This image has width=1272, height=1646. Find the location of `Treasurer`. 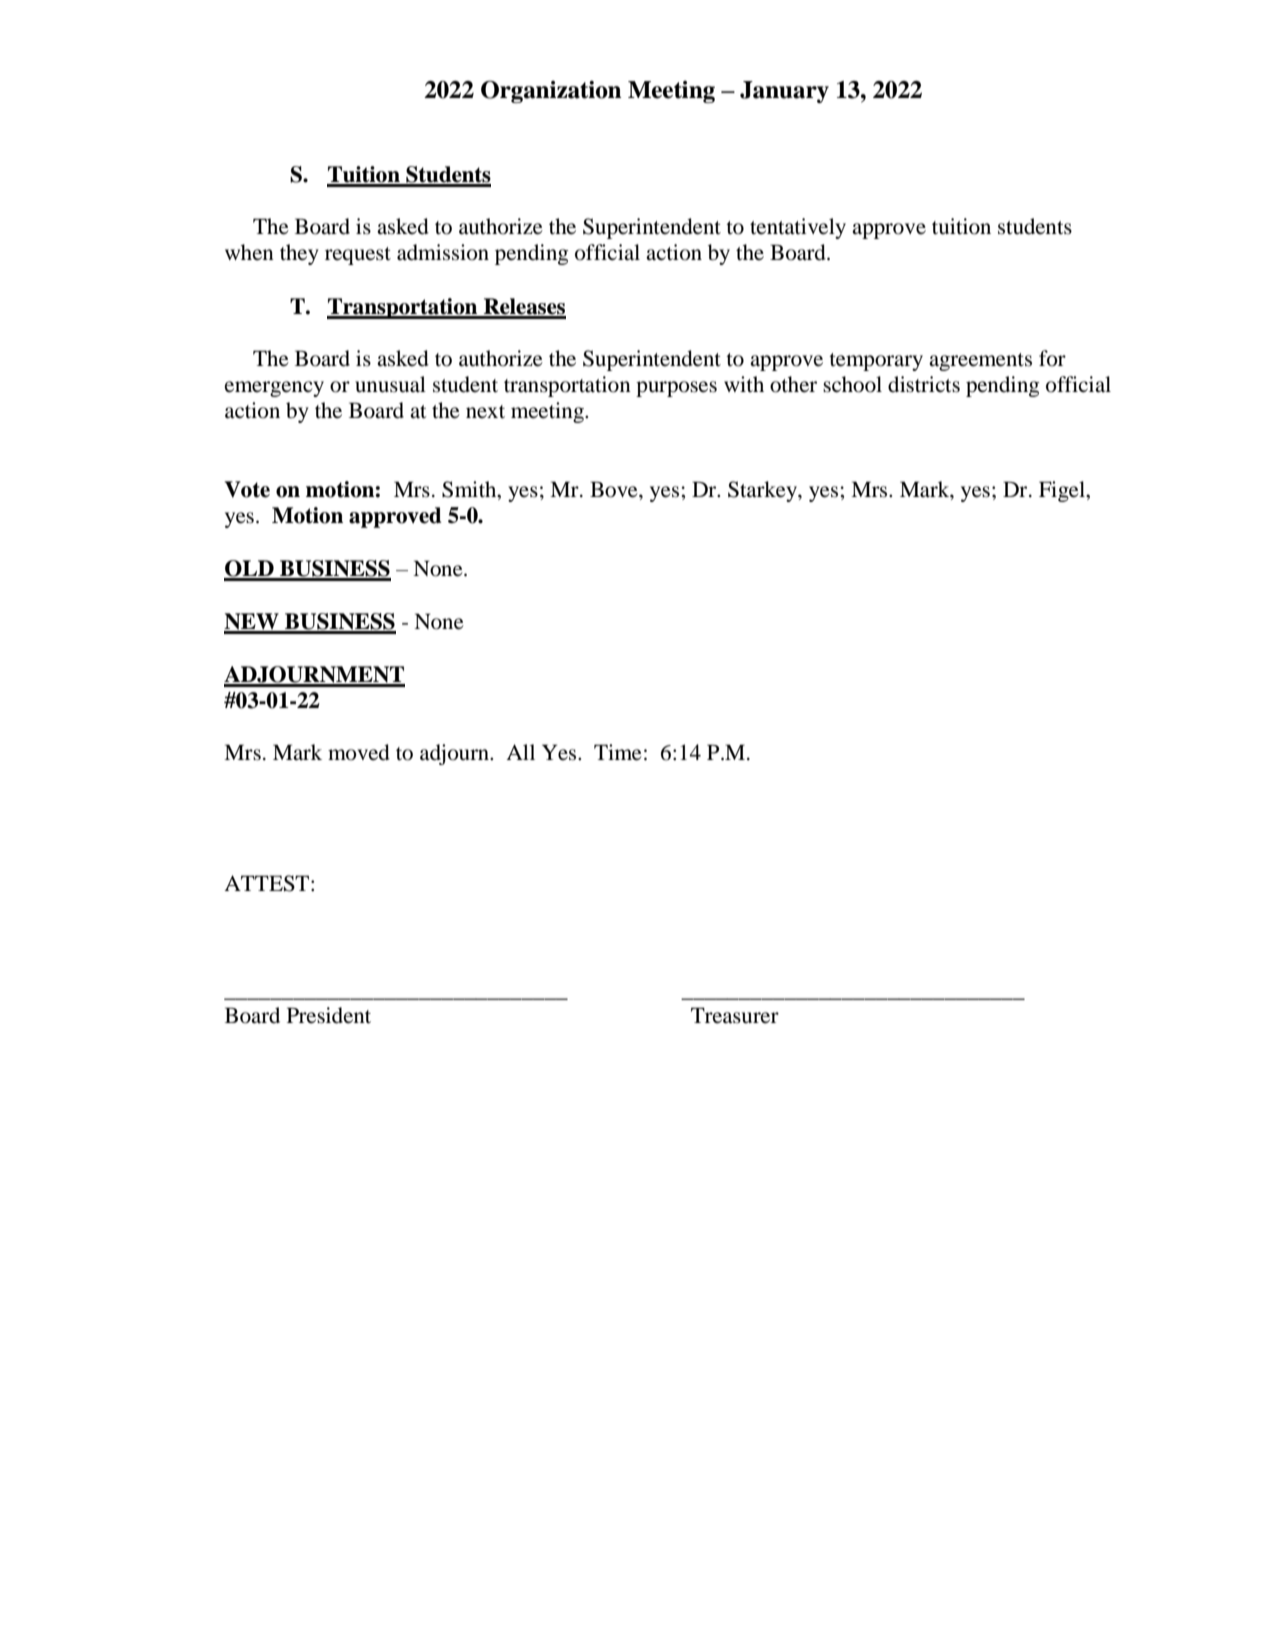

Treasurer is located at coordinates (735, 1015).
